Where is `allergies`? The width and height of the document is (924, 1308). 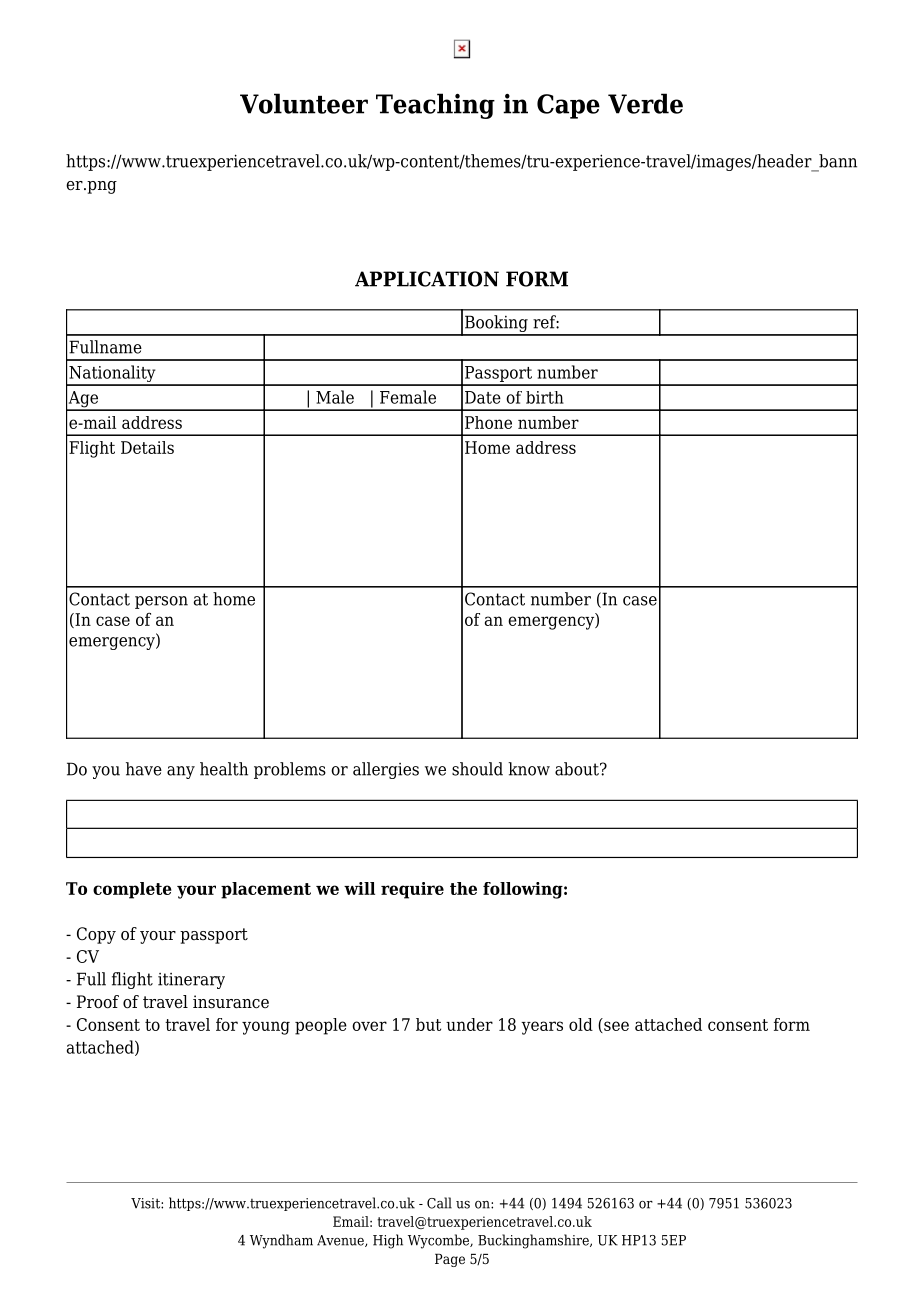 allergies is located at coordinates (386, 770).
